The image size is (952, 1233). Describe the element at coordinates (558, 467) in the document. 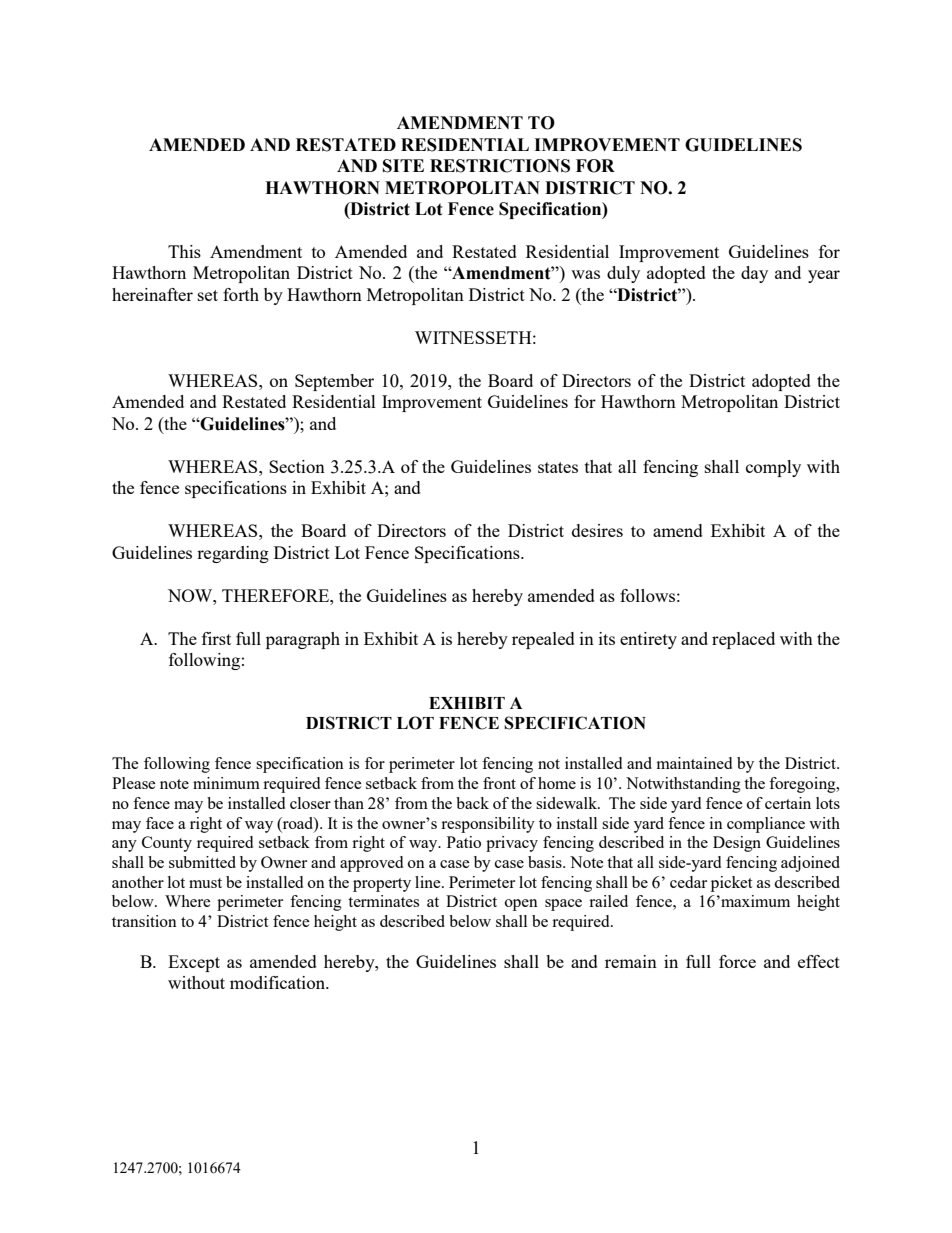

I see `states` at that location.
